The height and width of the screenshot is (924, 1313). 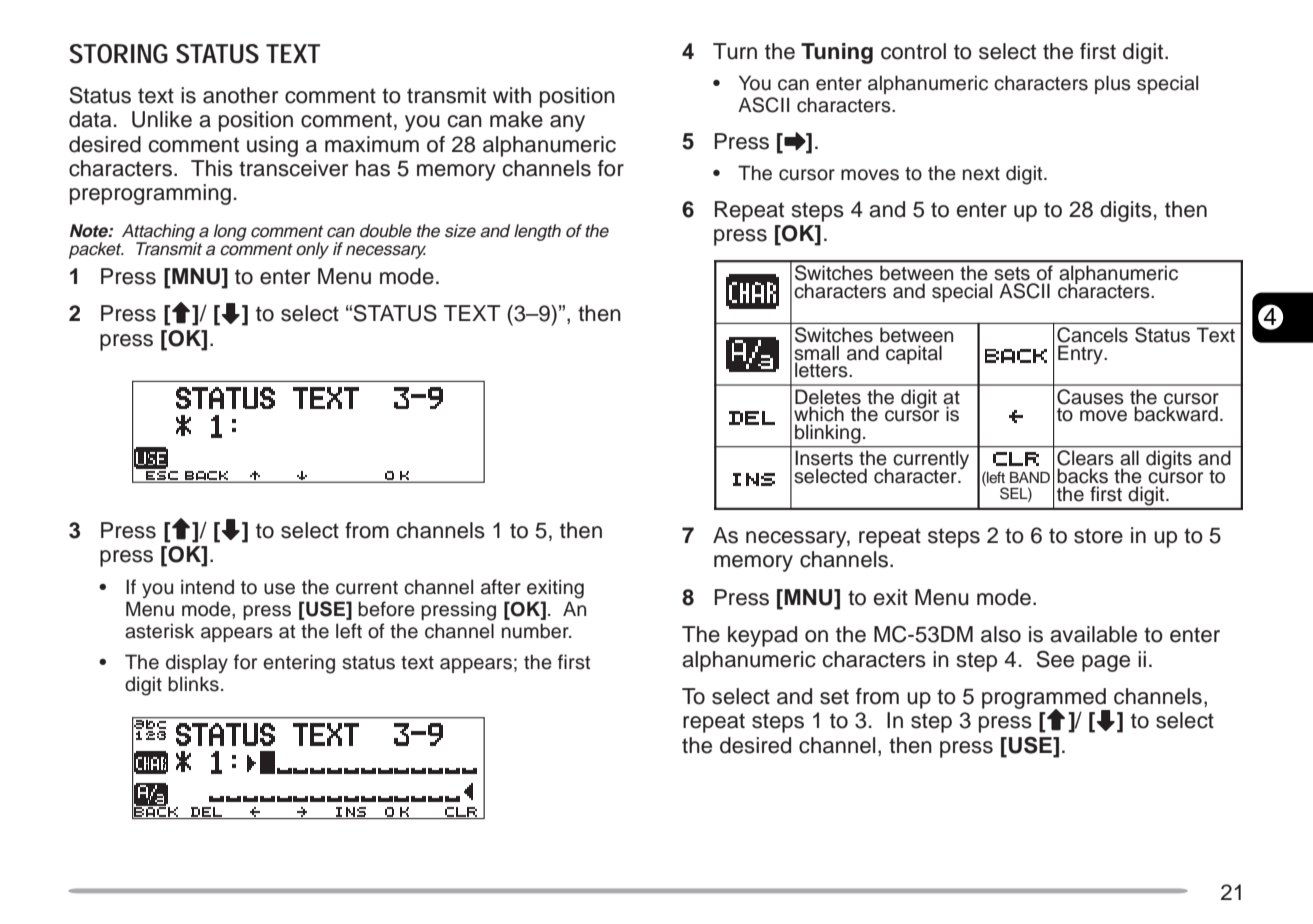 I want to click on programmed, so click(x=1045, y=699).
